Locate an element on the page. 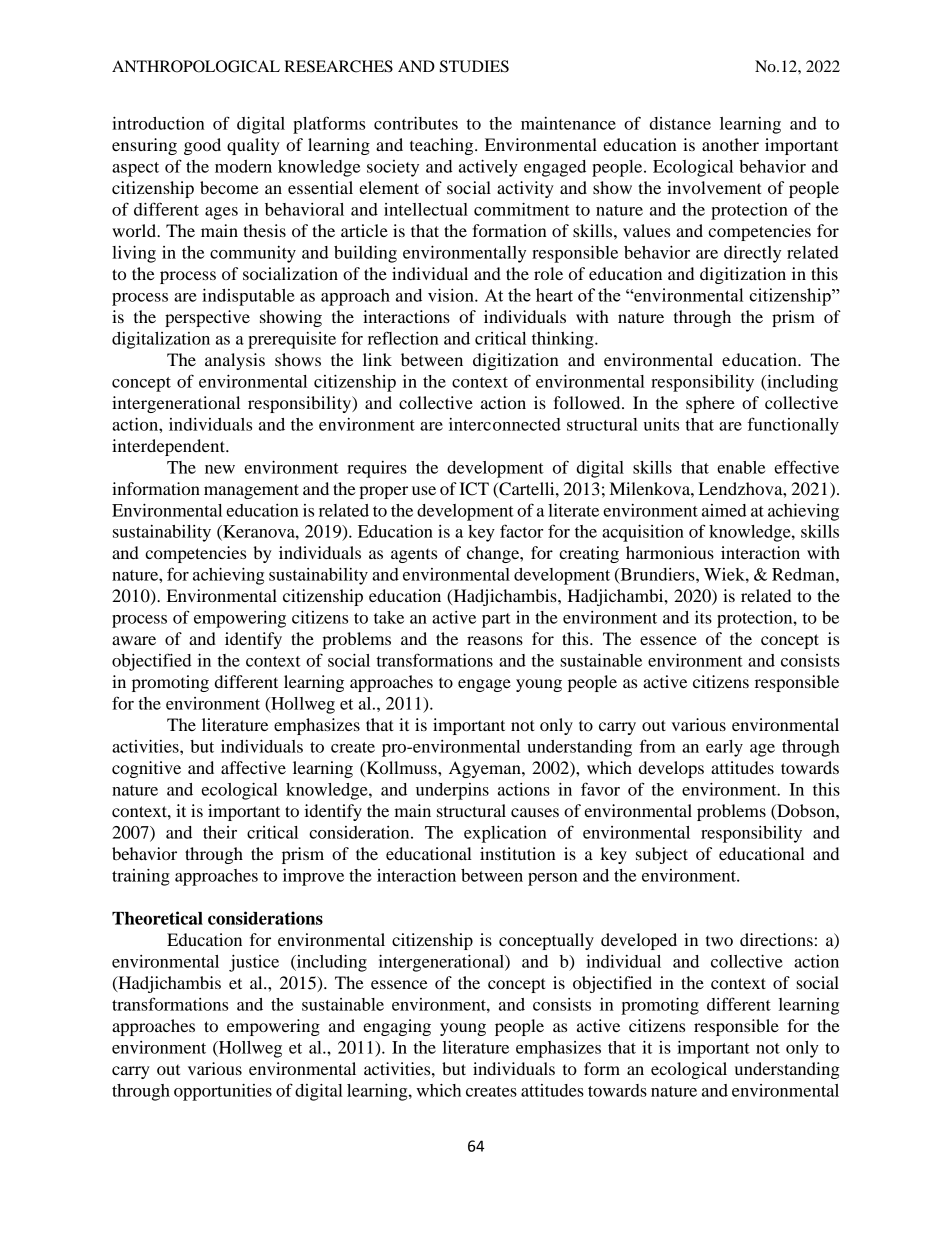  aware is located at coordinates (134, 640).
